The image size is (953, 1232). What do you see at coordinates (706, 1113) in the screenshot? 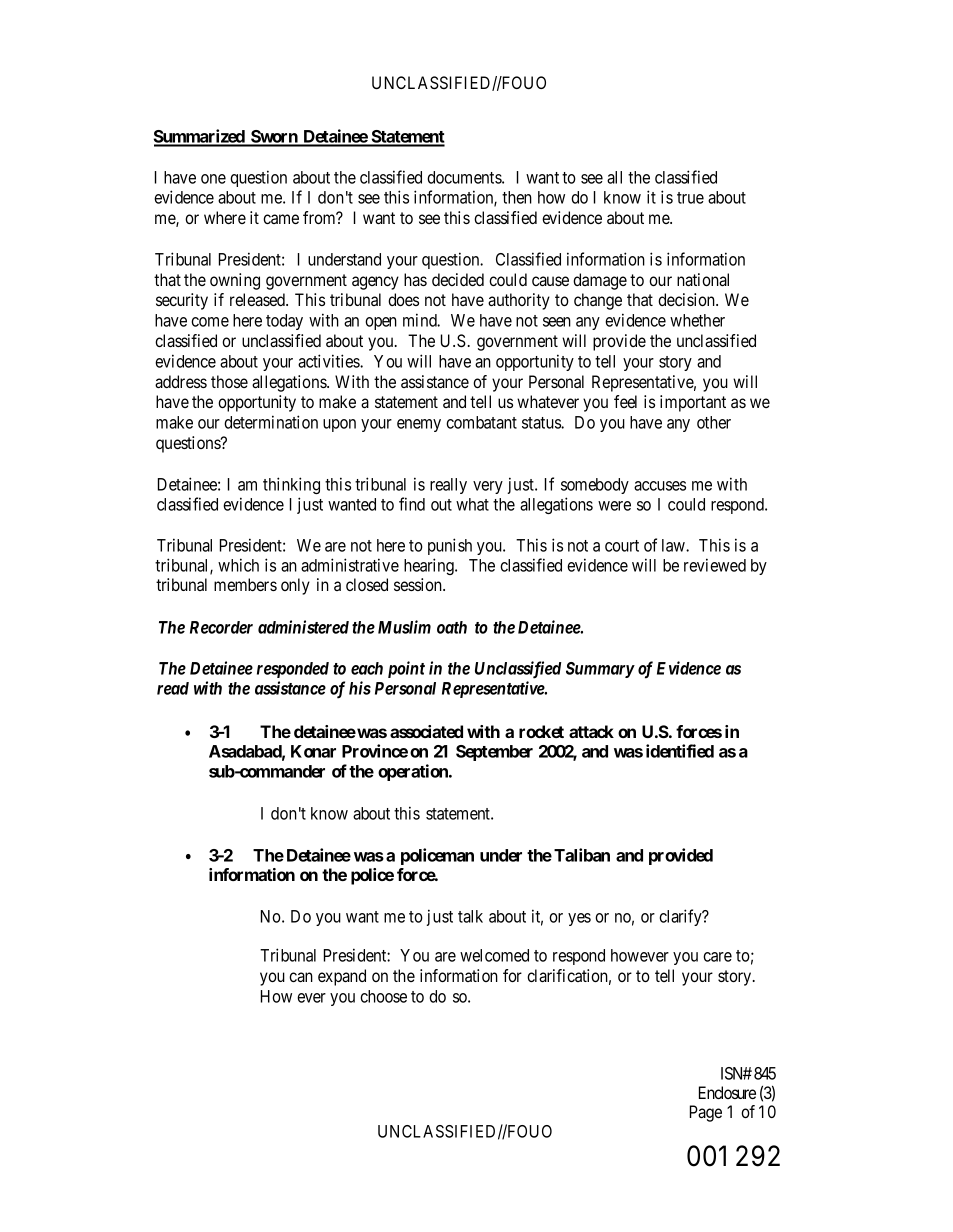
I see `Page` at bounding box center [706, 1113].
